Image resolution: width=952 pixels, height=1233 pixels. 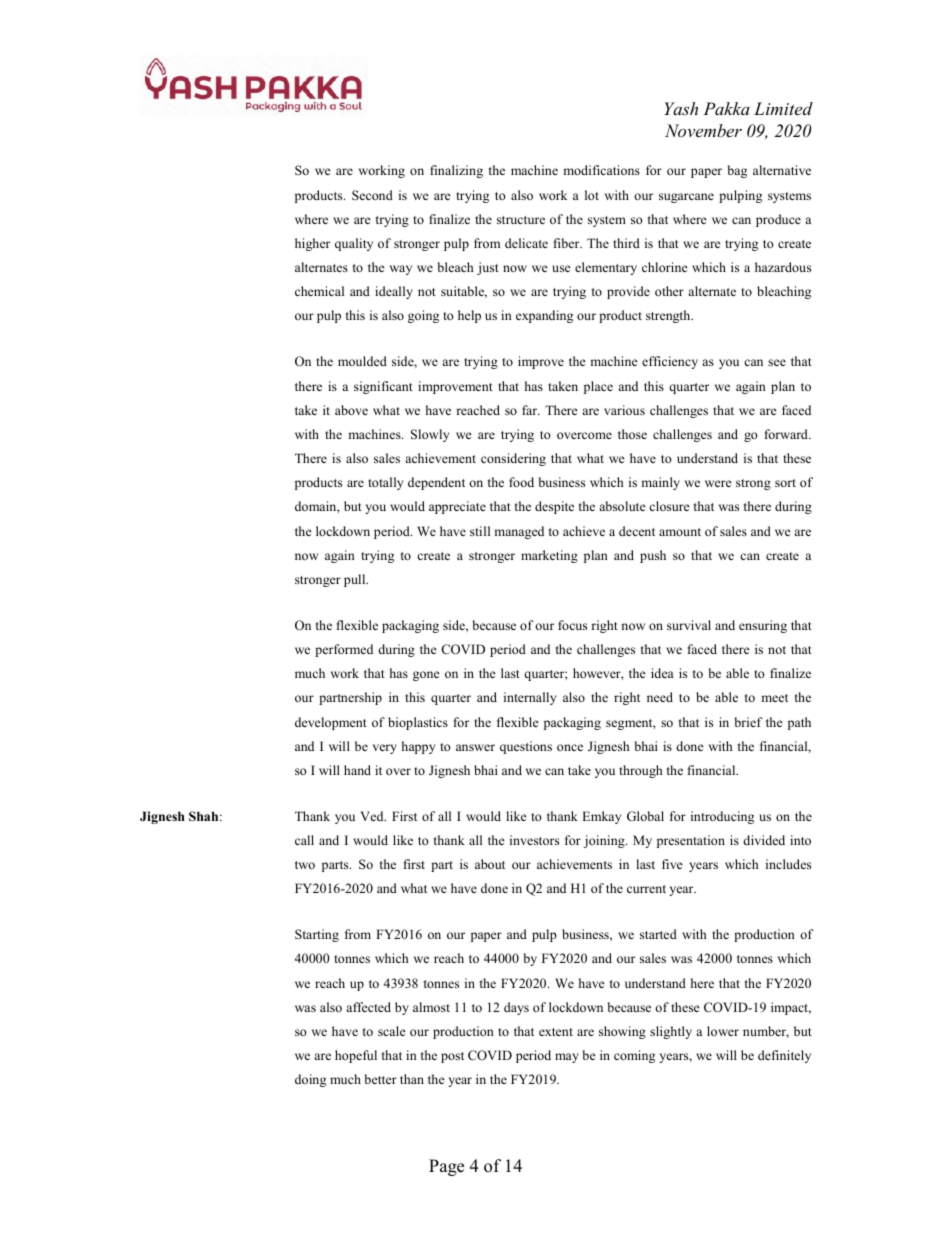 What do you see at coordinates (381, 1079) in the page?
I see `better` at bounding box center [381, 1079].
